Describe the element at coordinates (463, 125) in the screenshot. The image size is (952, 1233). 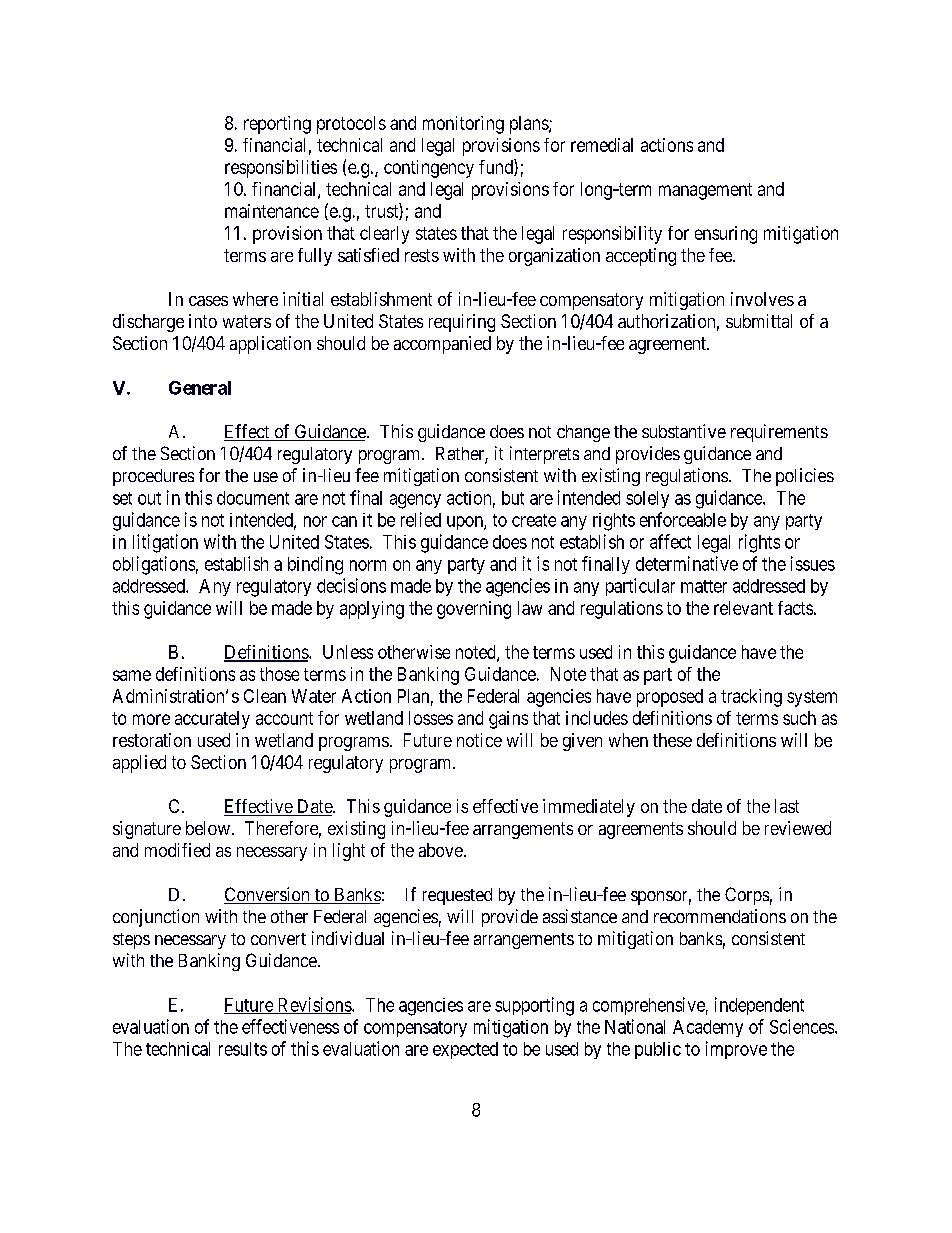
I see `monitoring` at that location.
